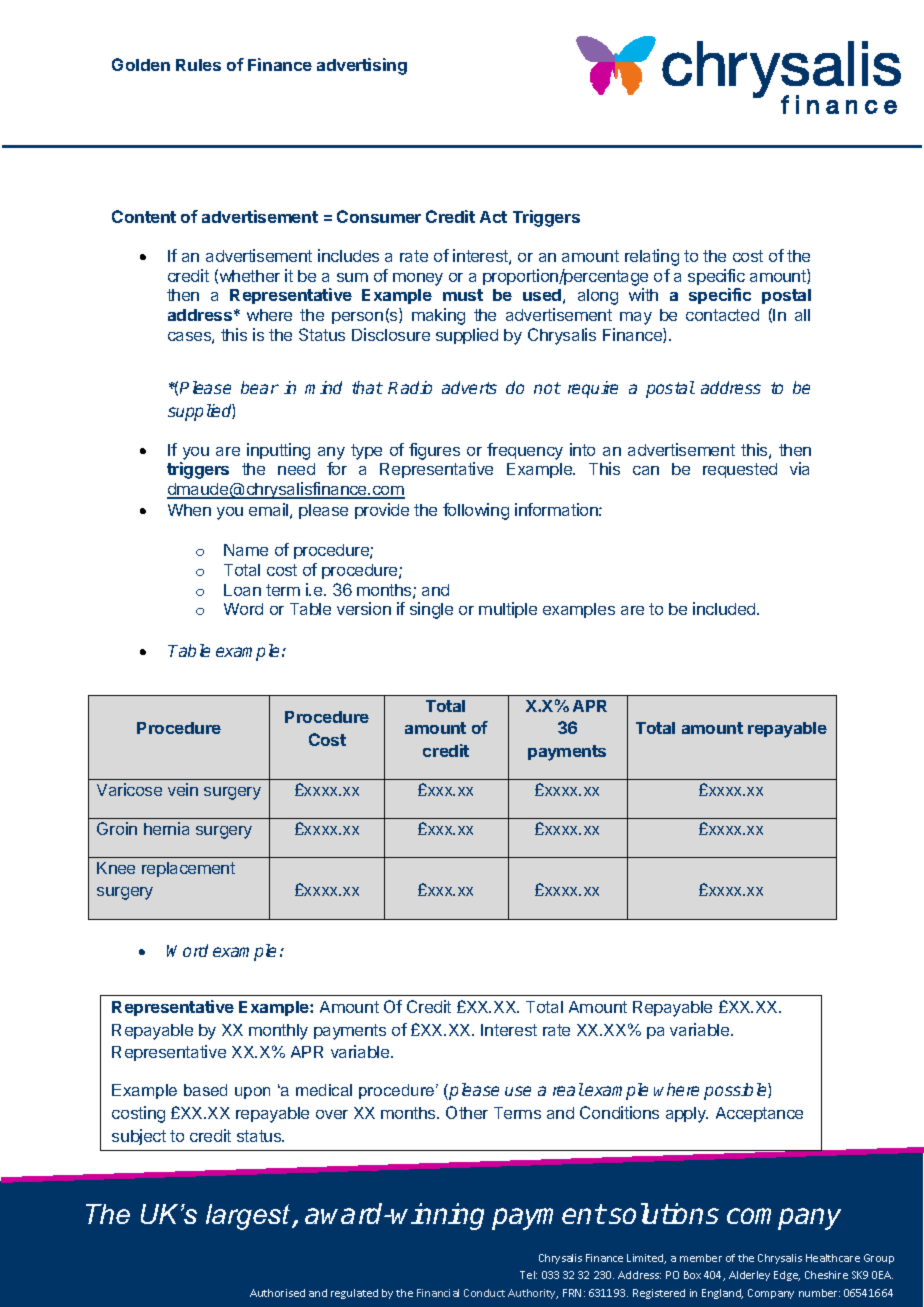 This page has width=924, height=1307. I want to click on largest, so click(249, 1217).
